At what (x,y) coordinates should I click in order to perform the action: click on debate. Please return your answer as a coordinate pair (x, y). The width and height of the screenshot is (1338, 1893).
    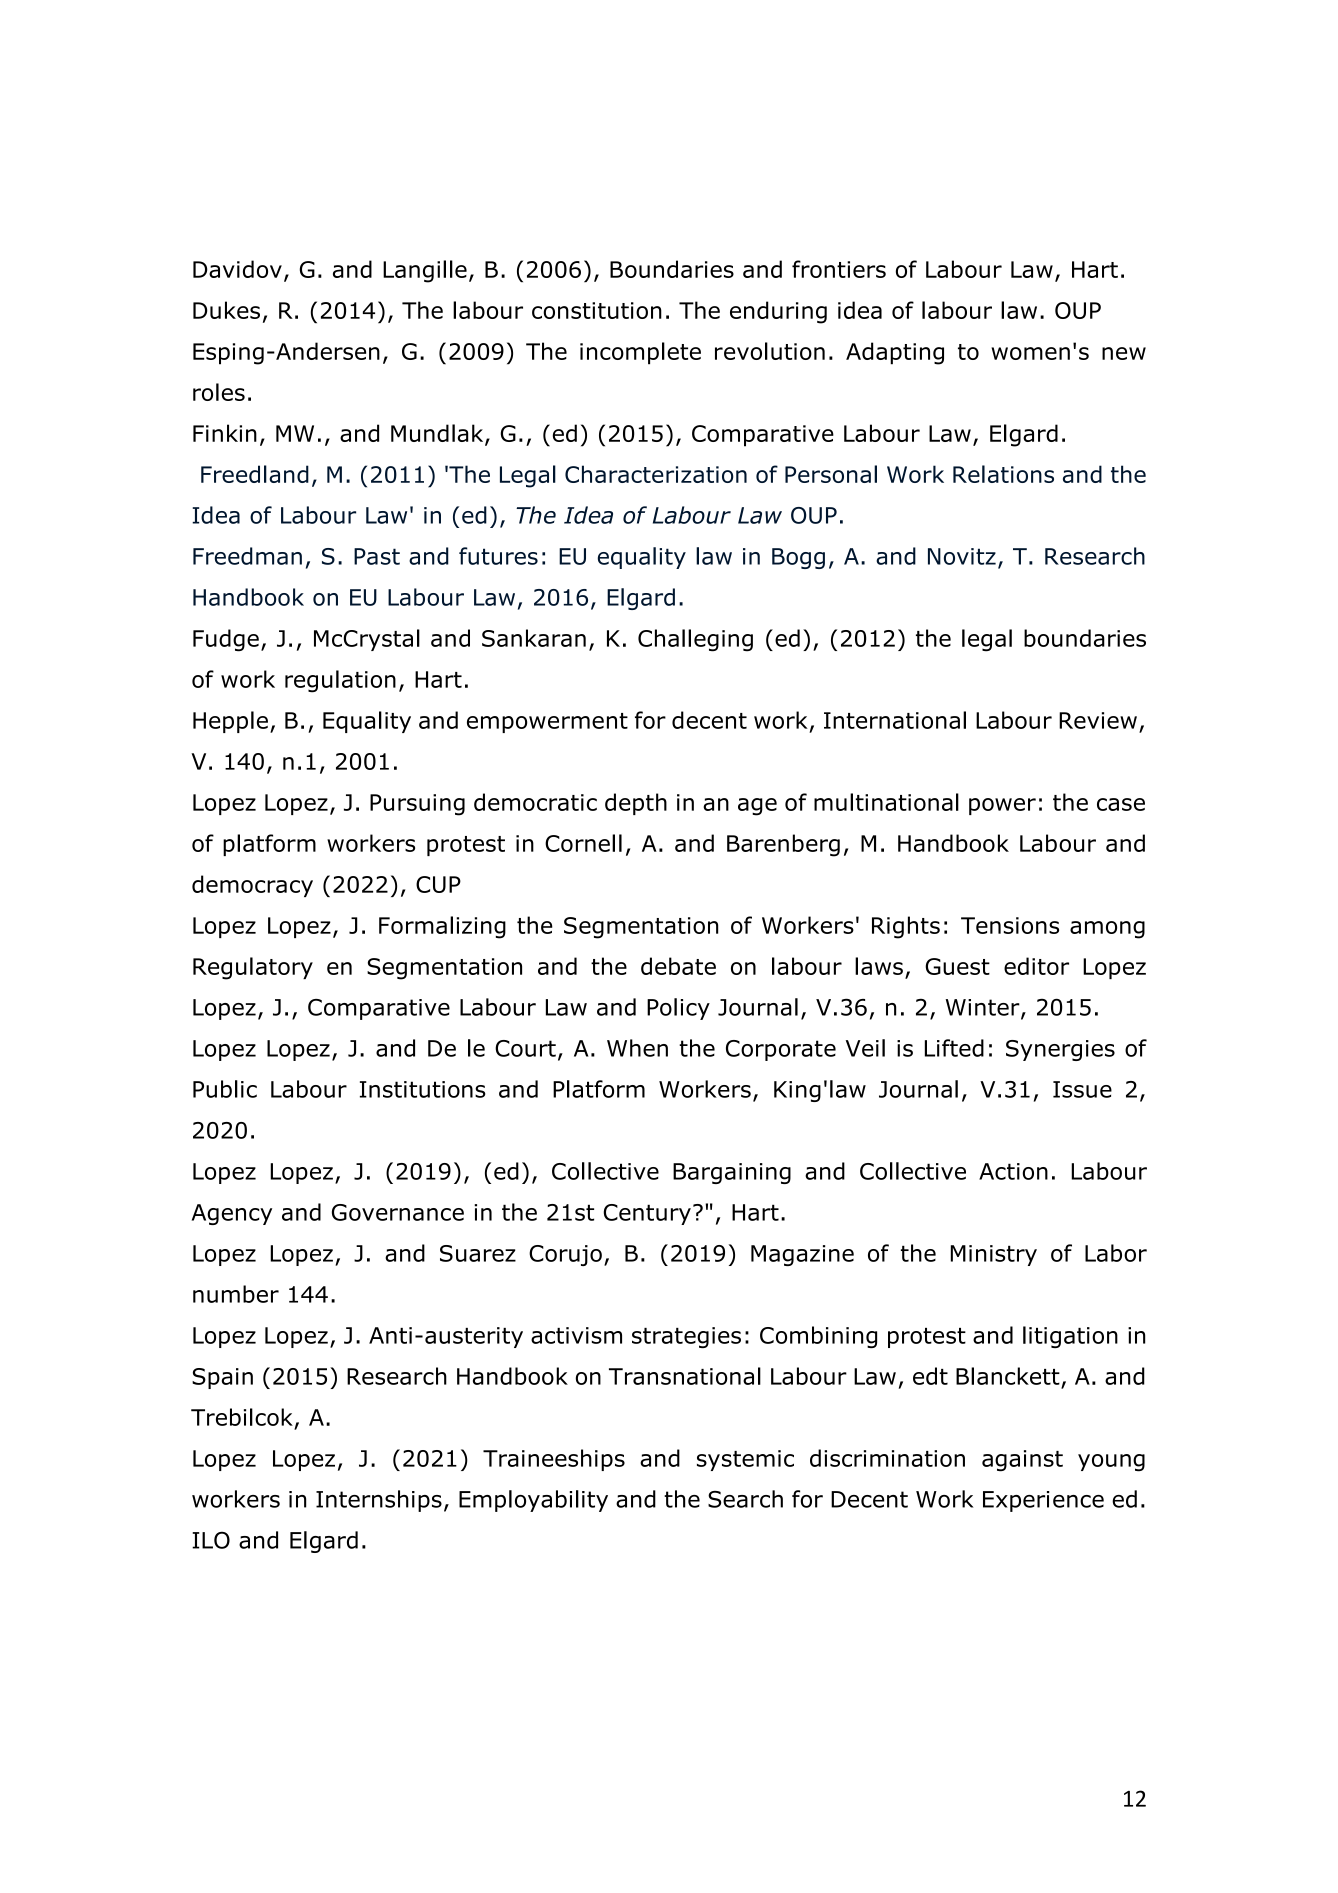
    Looking at the image, I should click on (678, 966).
